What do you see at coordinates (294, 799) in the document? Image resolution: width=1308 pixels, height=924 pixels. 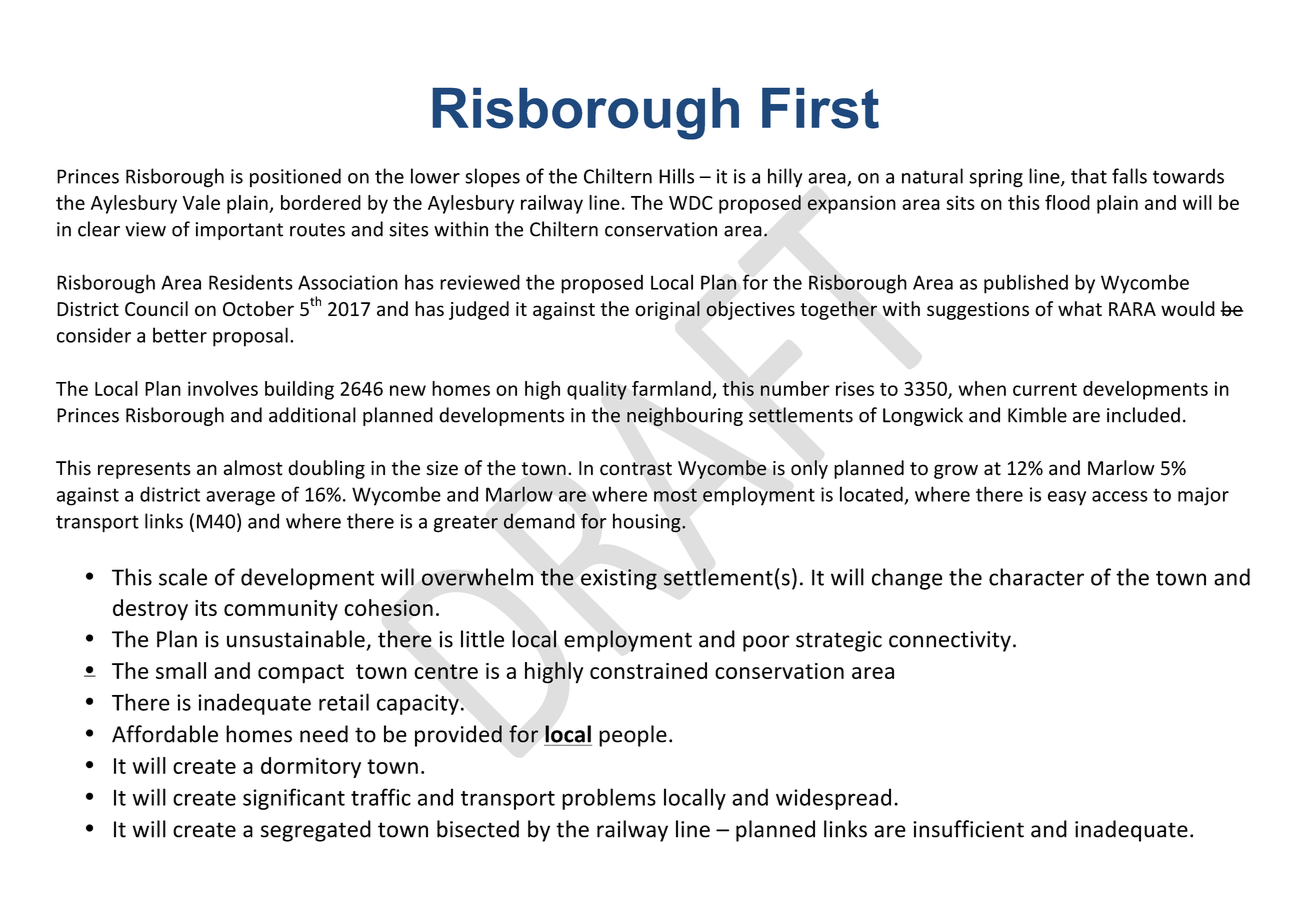 I see `significant` at bounding box center [294, 799].
